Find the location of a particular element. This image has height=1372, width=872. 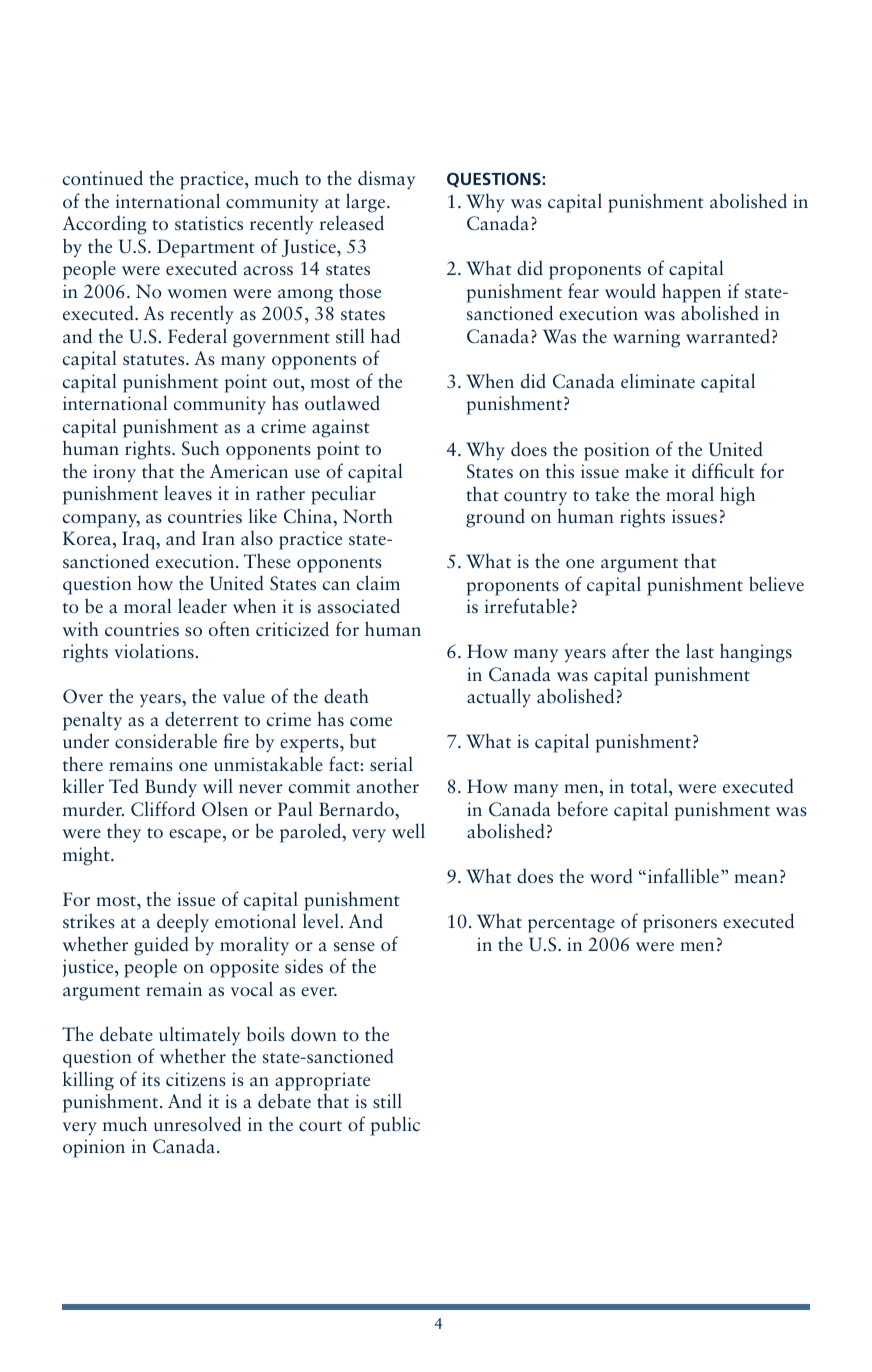

statistics is located at coordinates (209, 223).
